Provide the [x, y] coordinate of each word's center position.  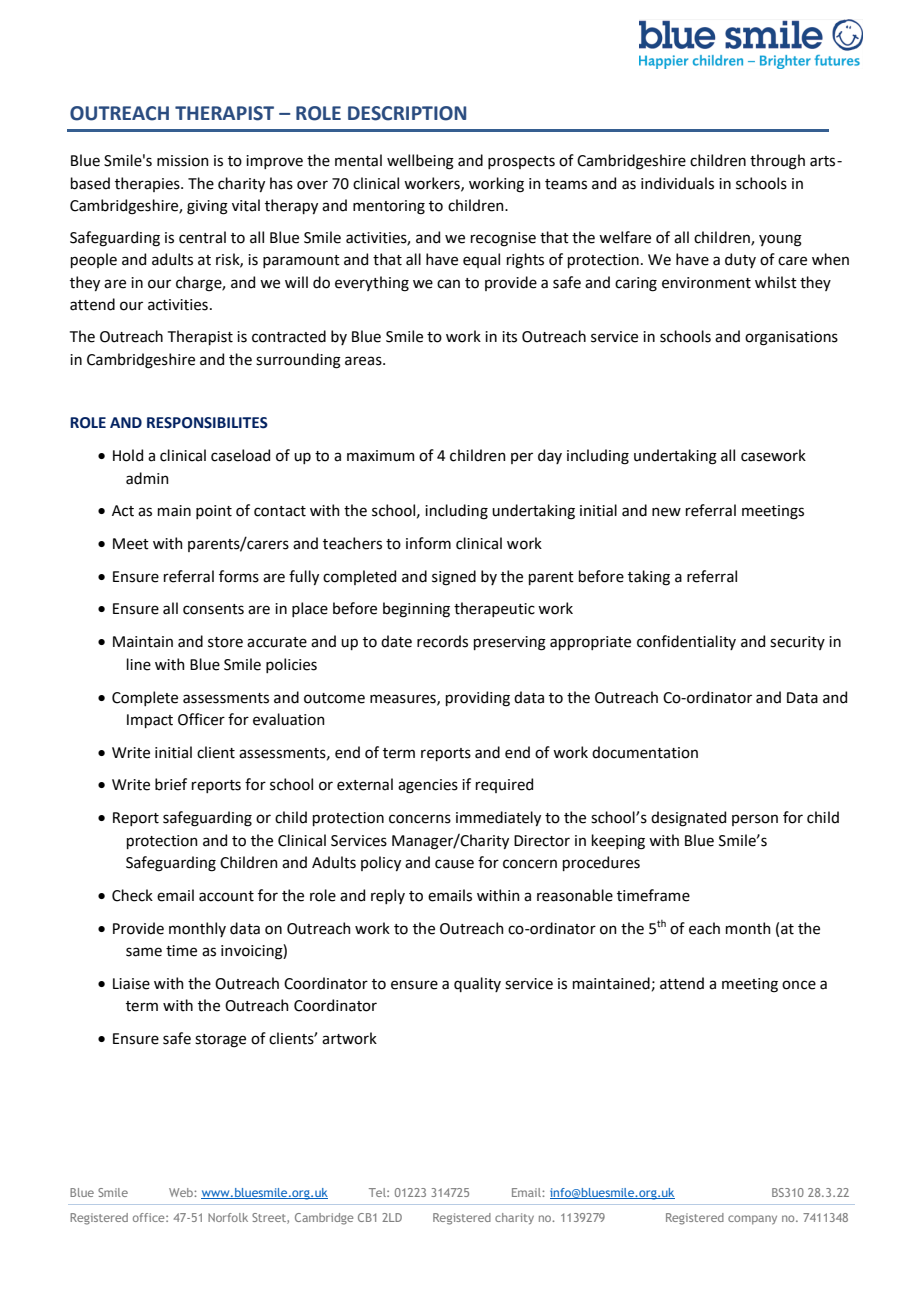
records [442, 641]
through [777, 162]
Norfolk [228, 1217]
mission [183, 161]
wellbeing [420, 162]
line [139, 664]
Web [182, 1192]
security [797, 643]
